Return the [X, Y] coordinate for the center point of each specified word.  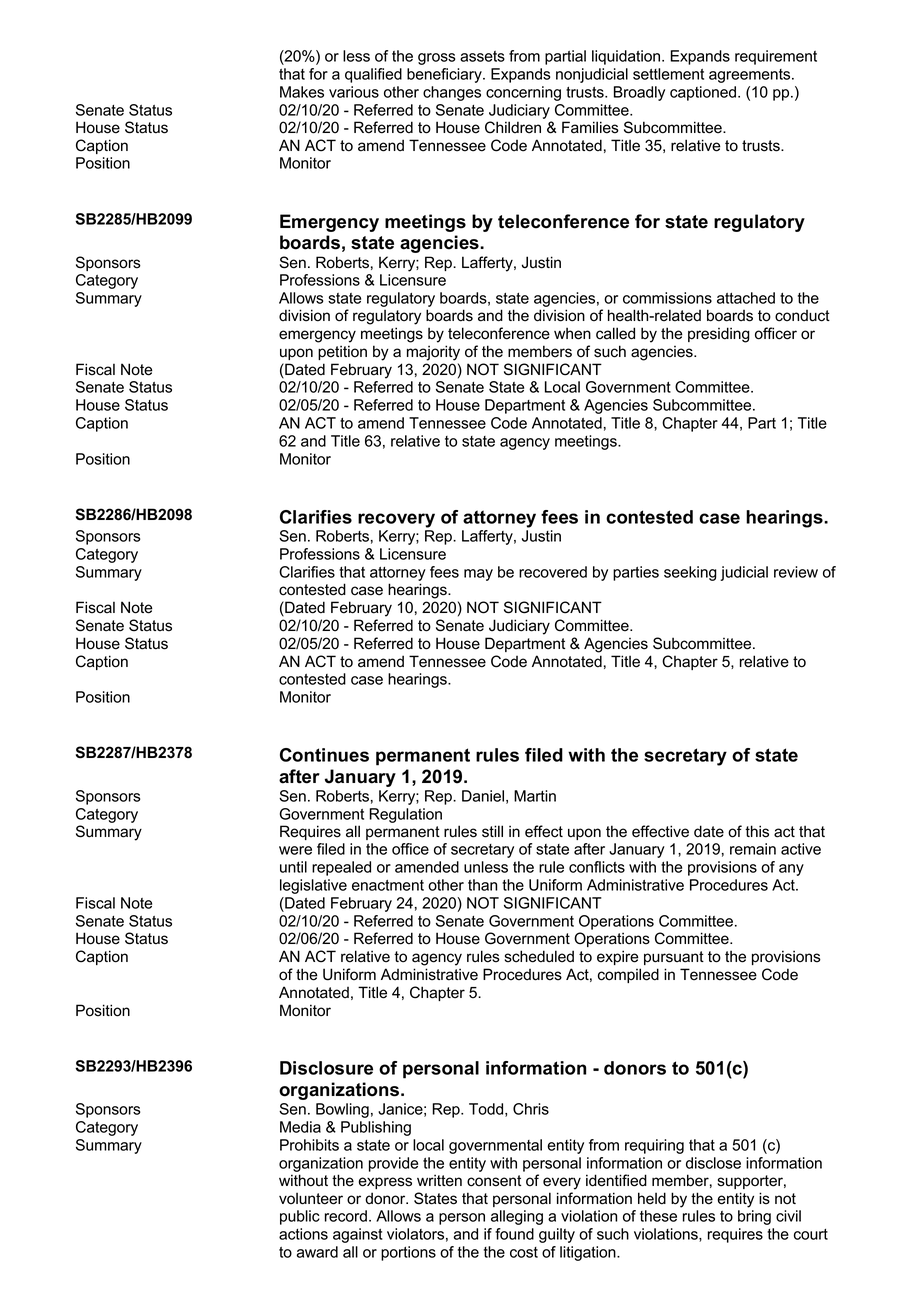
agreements [751, 76]
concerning [523, 93]
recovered [553, 572]
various [354, 92]
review [796, 572]
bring [754, 1217]
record [346, 1216]
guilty [557, 1235]
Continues [324, 755]
